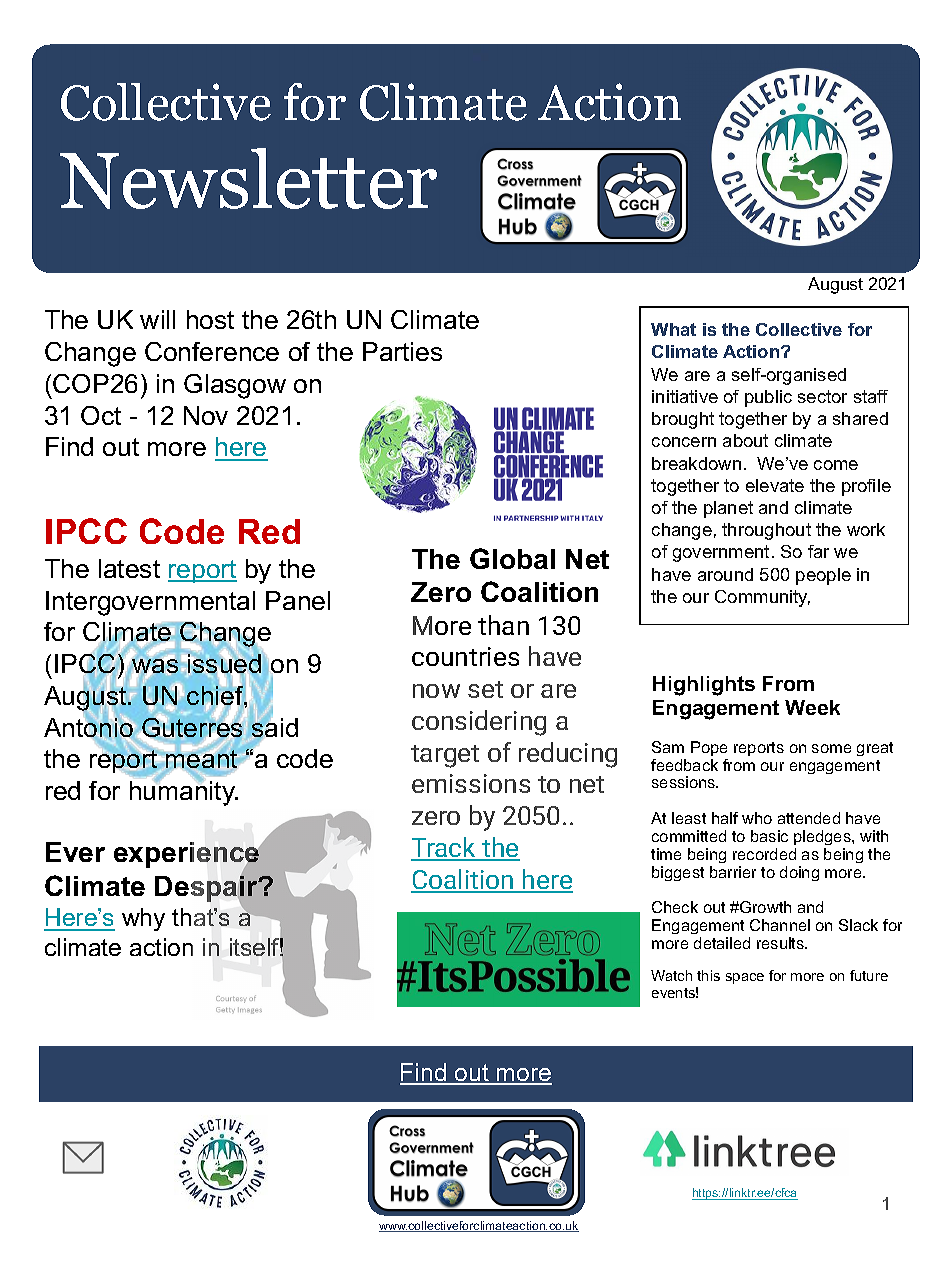  What do you see at coordinates (248, 178) in the image?
I see `Newsletter` at bounding box center [248, 178].
